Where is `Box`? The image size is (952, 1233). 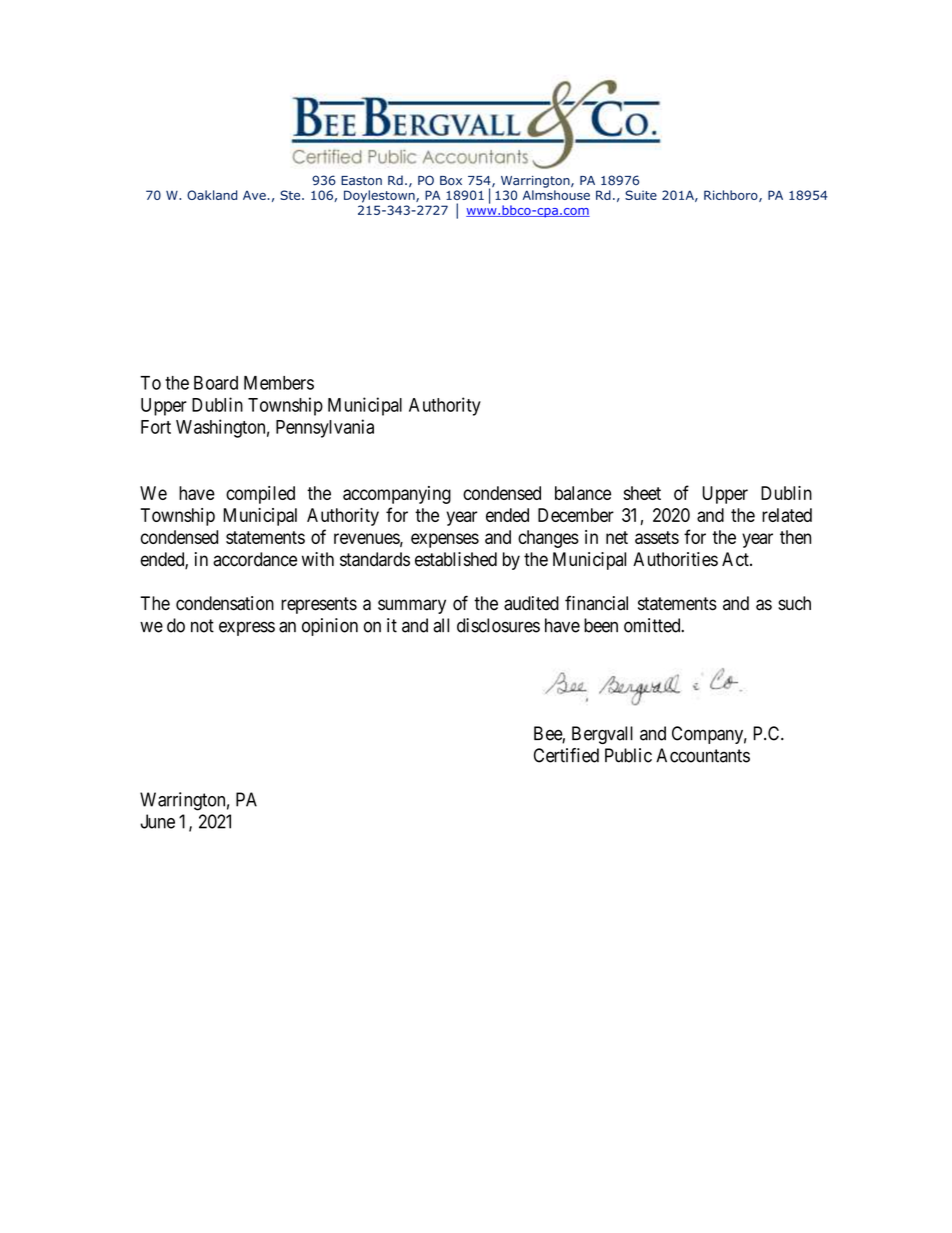
Box is located at coordinates (451, 181).
